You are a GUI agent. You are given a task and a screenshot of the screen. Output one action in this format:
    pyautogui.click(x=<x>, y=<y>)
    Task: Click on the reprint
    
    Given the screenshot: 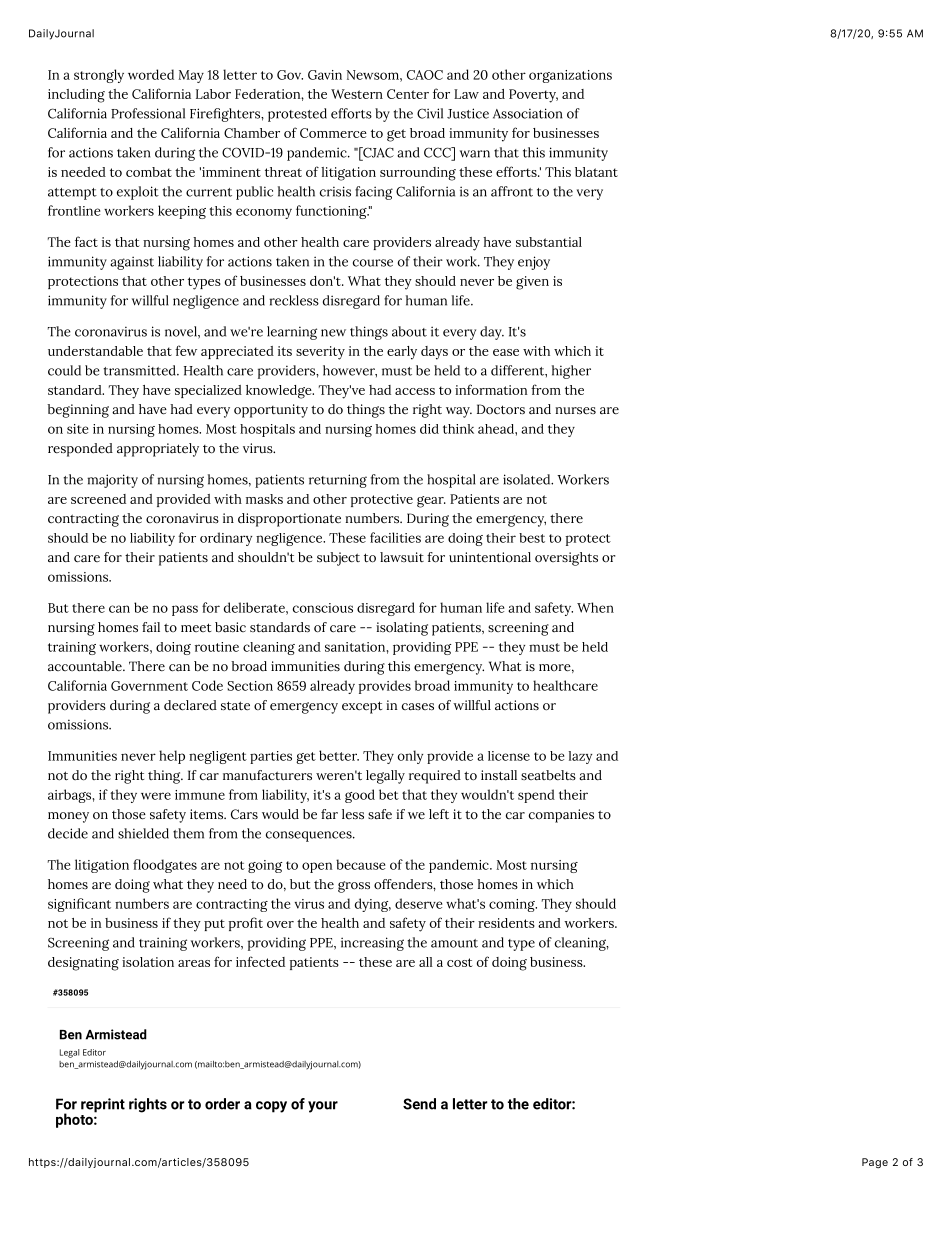 What is the action you would take?
    pyautogui.click(x=103, y=1105)
